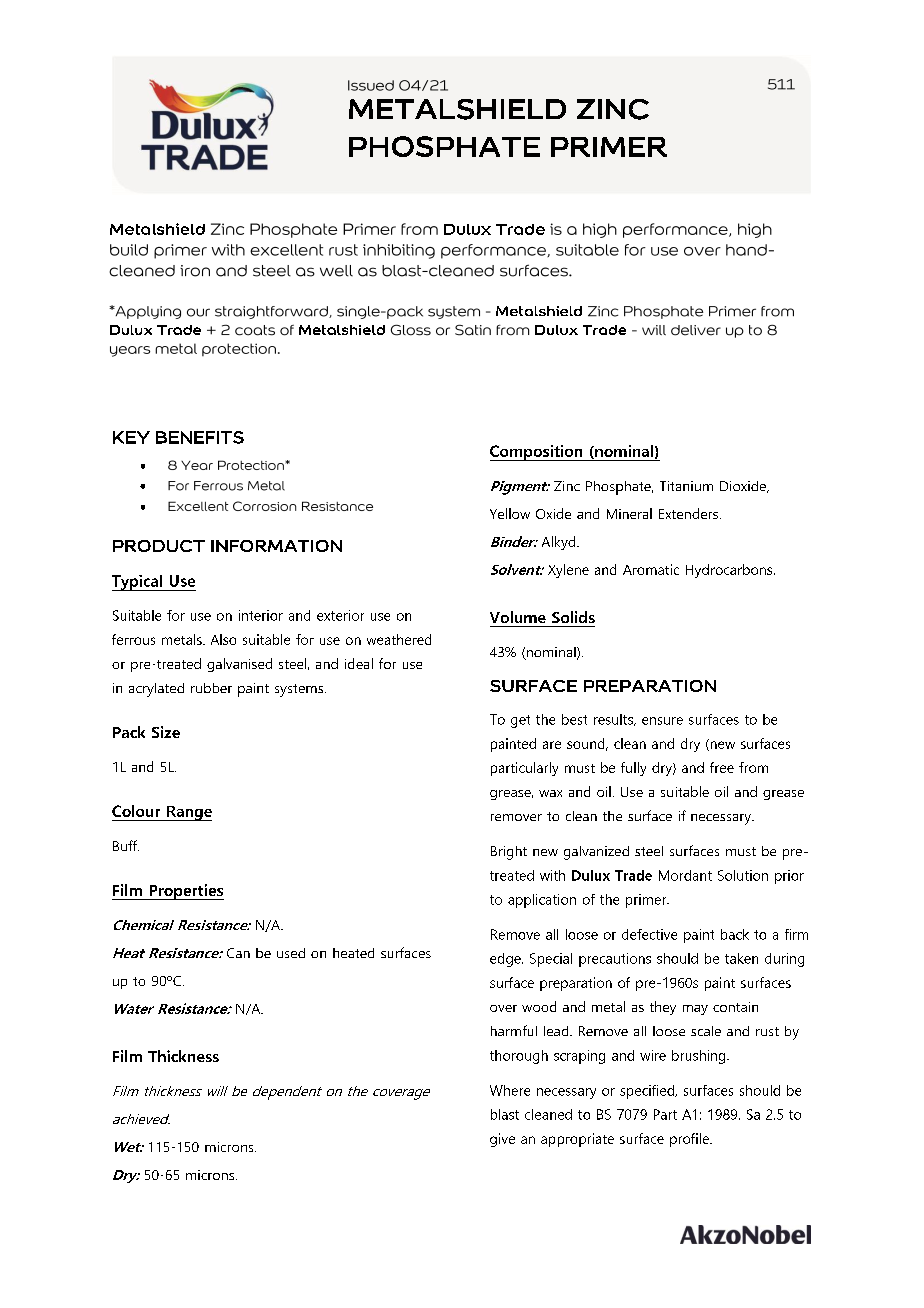 The image size is (924, 1308). Describe the element at coordinates (690, 1140) in the screenshot. I see `profile` at that location.
